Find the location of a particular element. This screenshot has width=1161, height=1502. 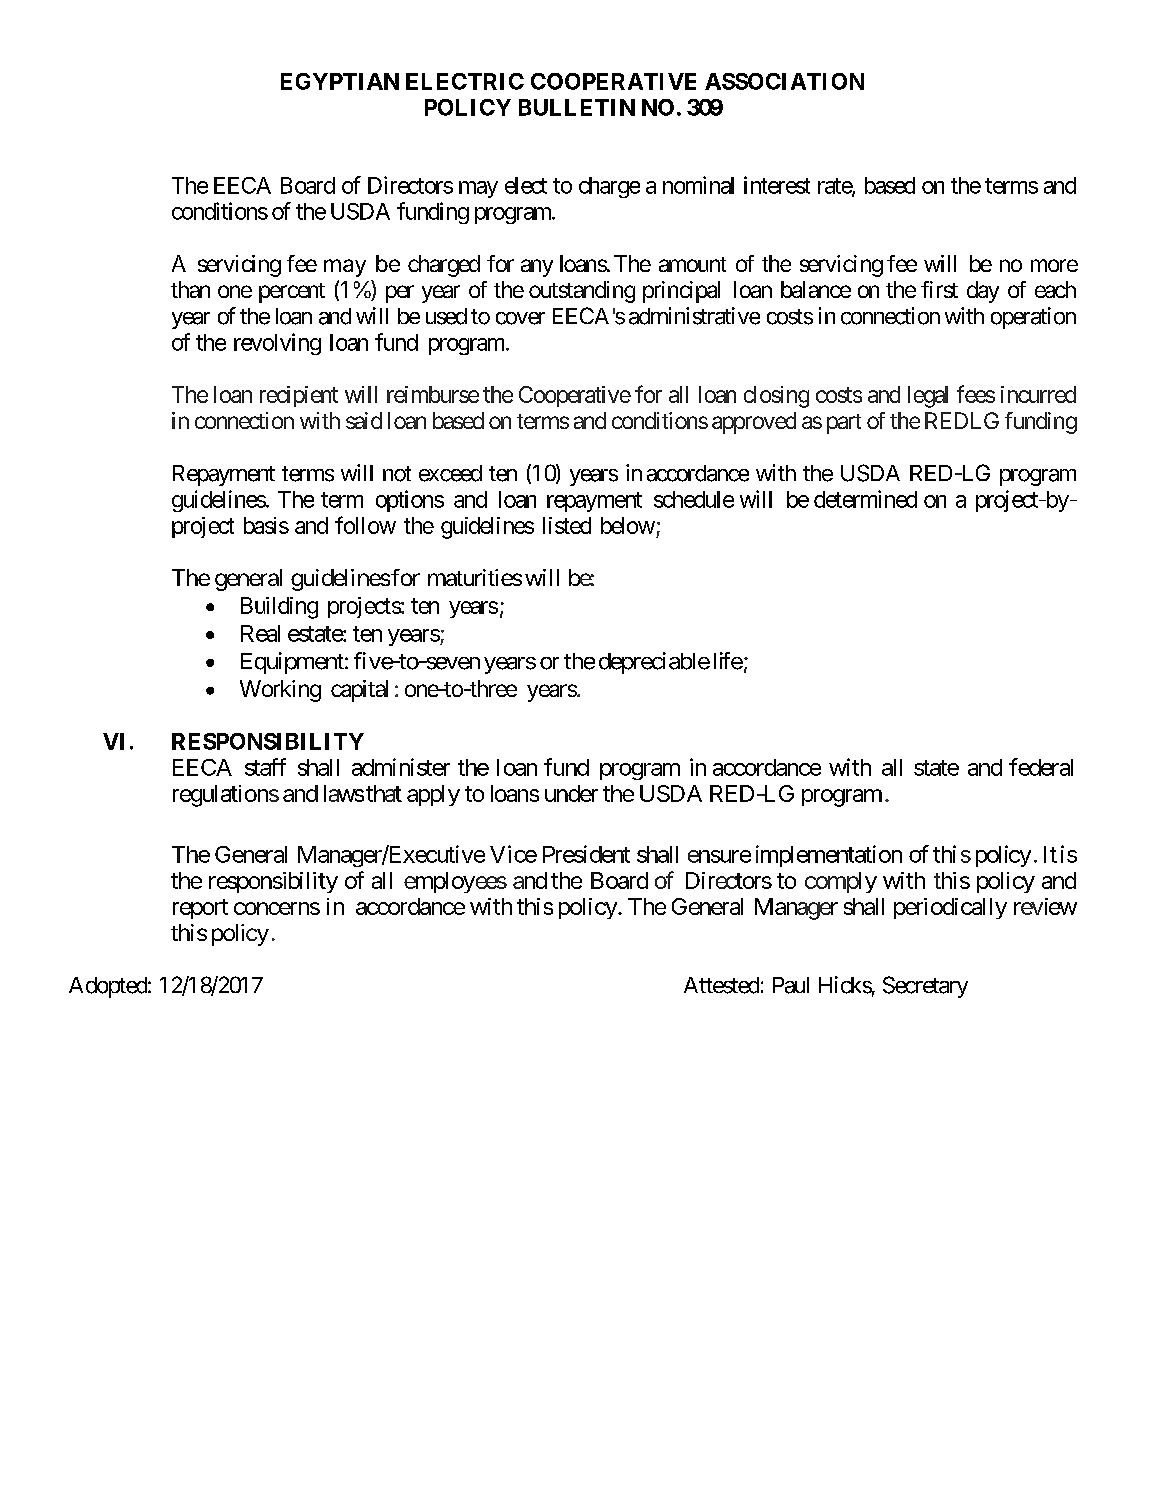

ASSOCIATION is located at coordinates (784, 81).
